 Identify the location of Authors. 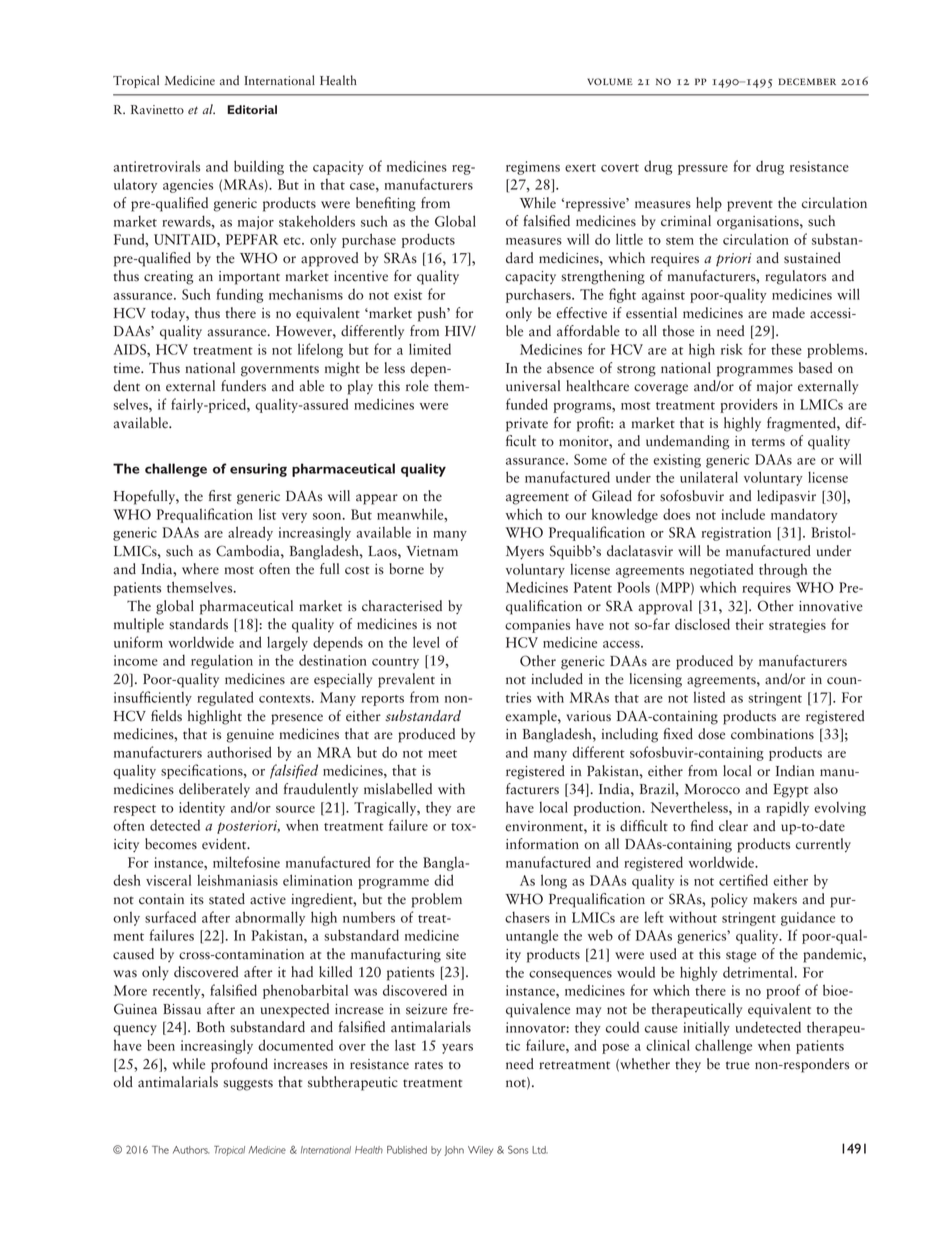
(191, 1150).
